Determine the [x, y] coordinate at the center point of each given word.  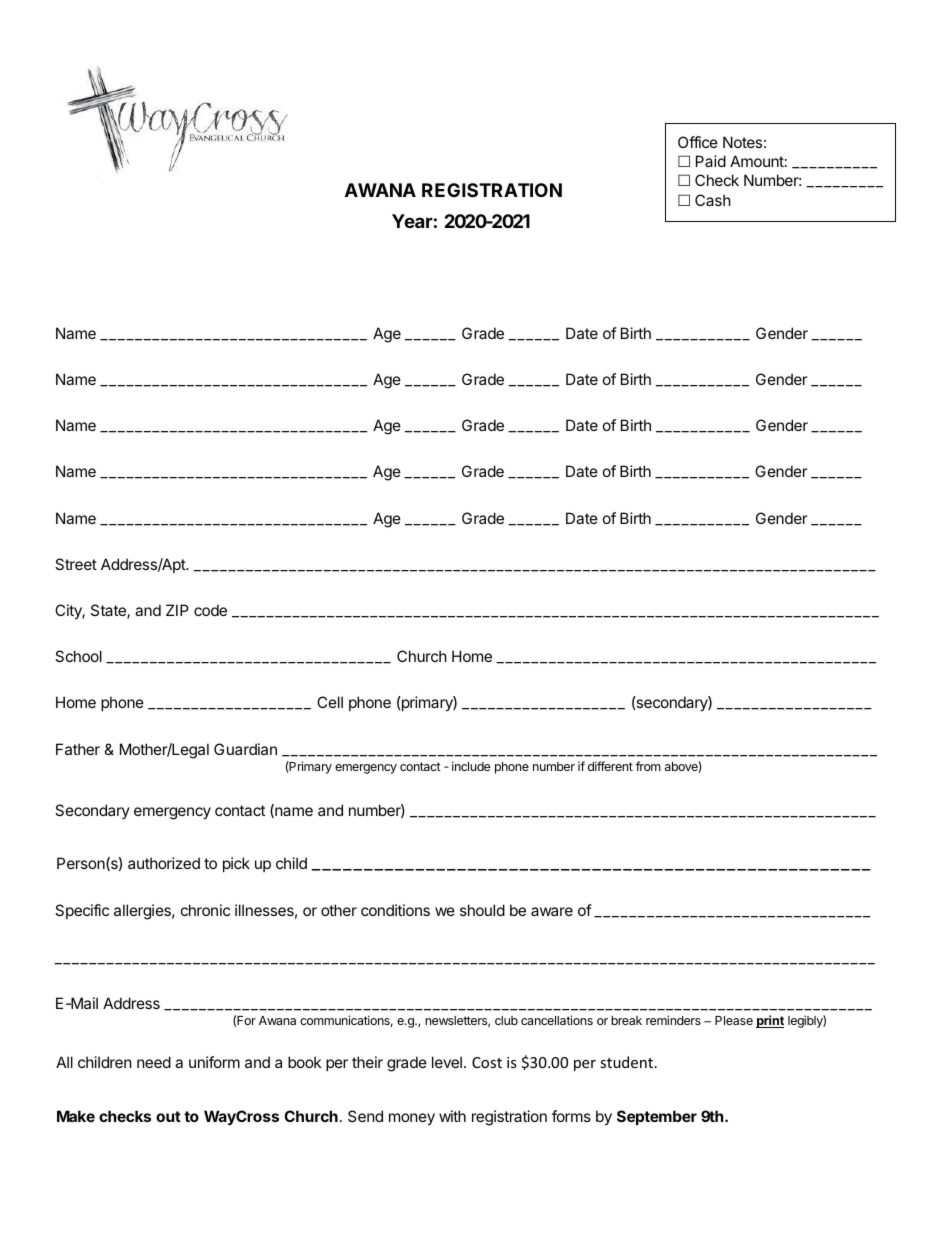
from [648, 766]
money [412, 1119]
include [471, 766]
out [168, 1116]
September [657, 1117]
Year [412, 221]
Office [698, 142]
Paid [711, 161]
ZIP [177, 610]
